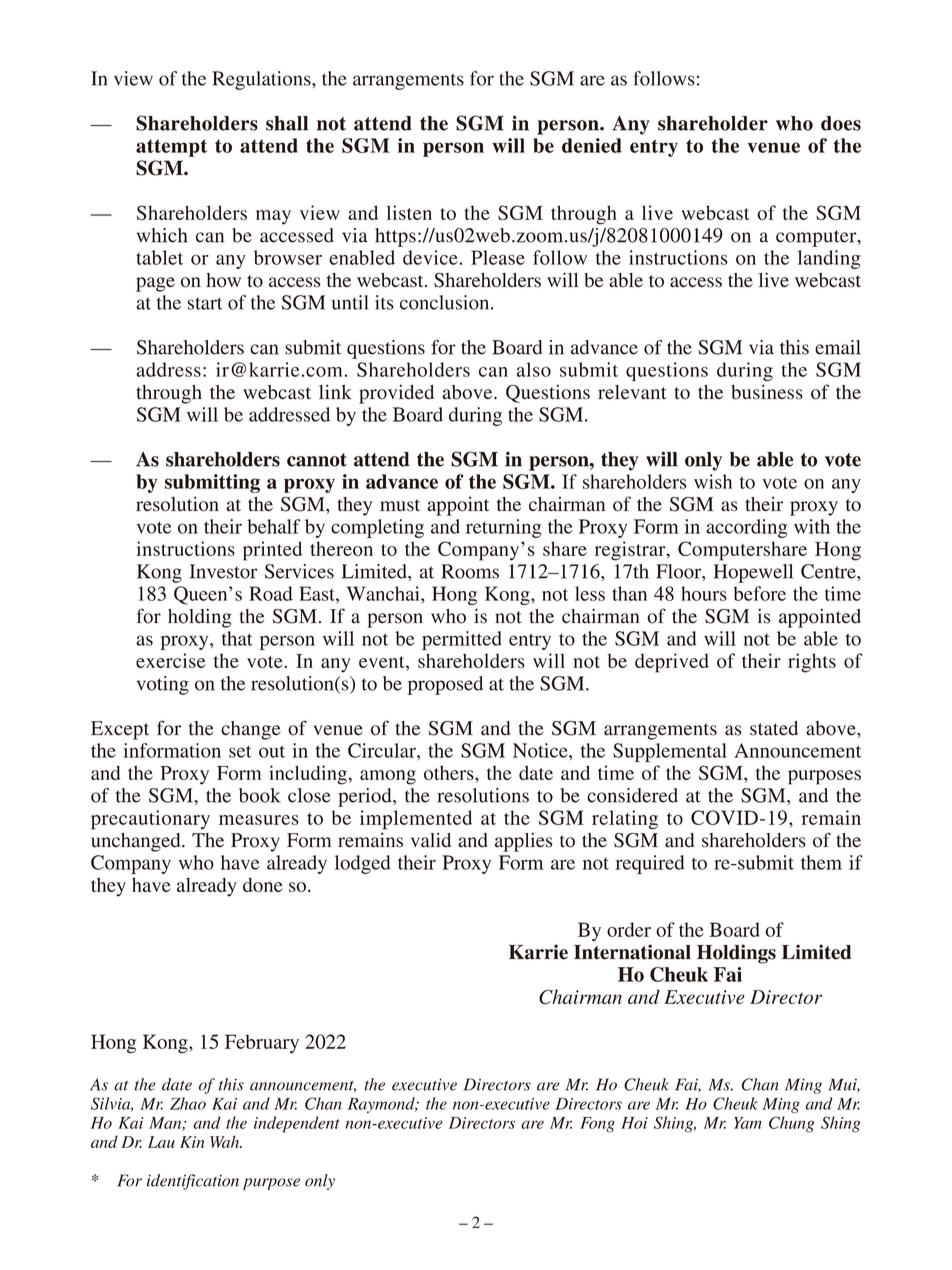  Describe the element at coordinates (205, 303) in the screenshot. I see `start` at that location.
